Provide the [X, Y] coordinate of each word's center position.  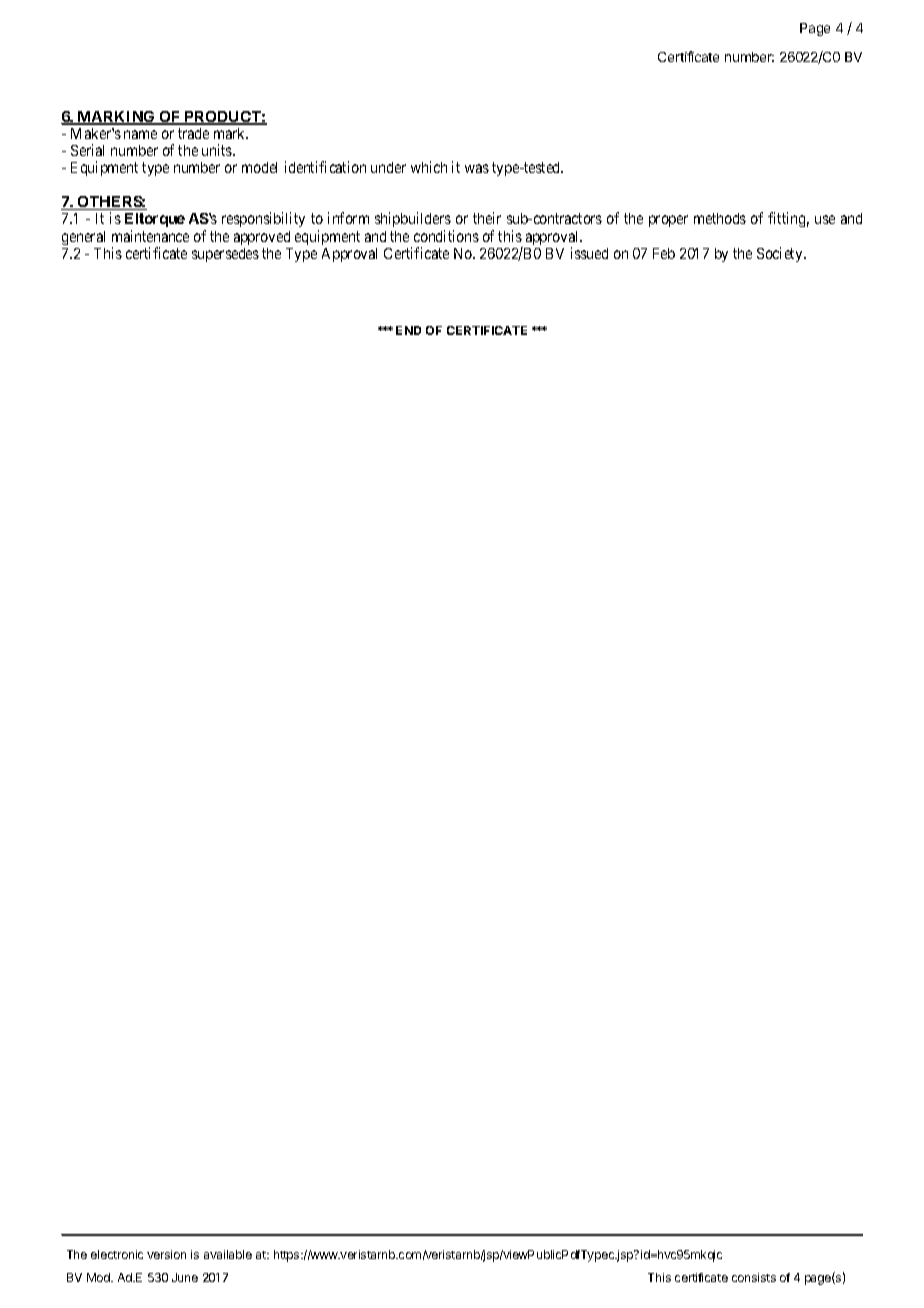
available [228, 1254]
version [166, 1254]
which [429, 167]
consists [754, 1277]
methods [720, 218]
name [140, 134]
